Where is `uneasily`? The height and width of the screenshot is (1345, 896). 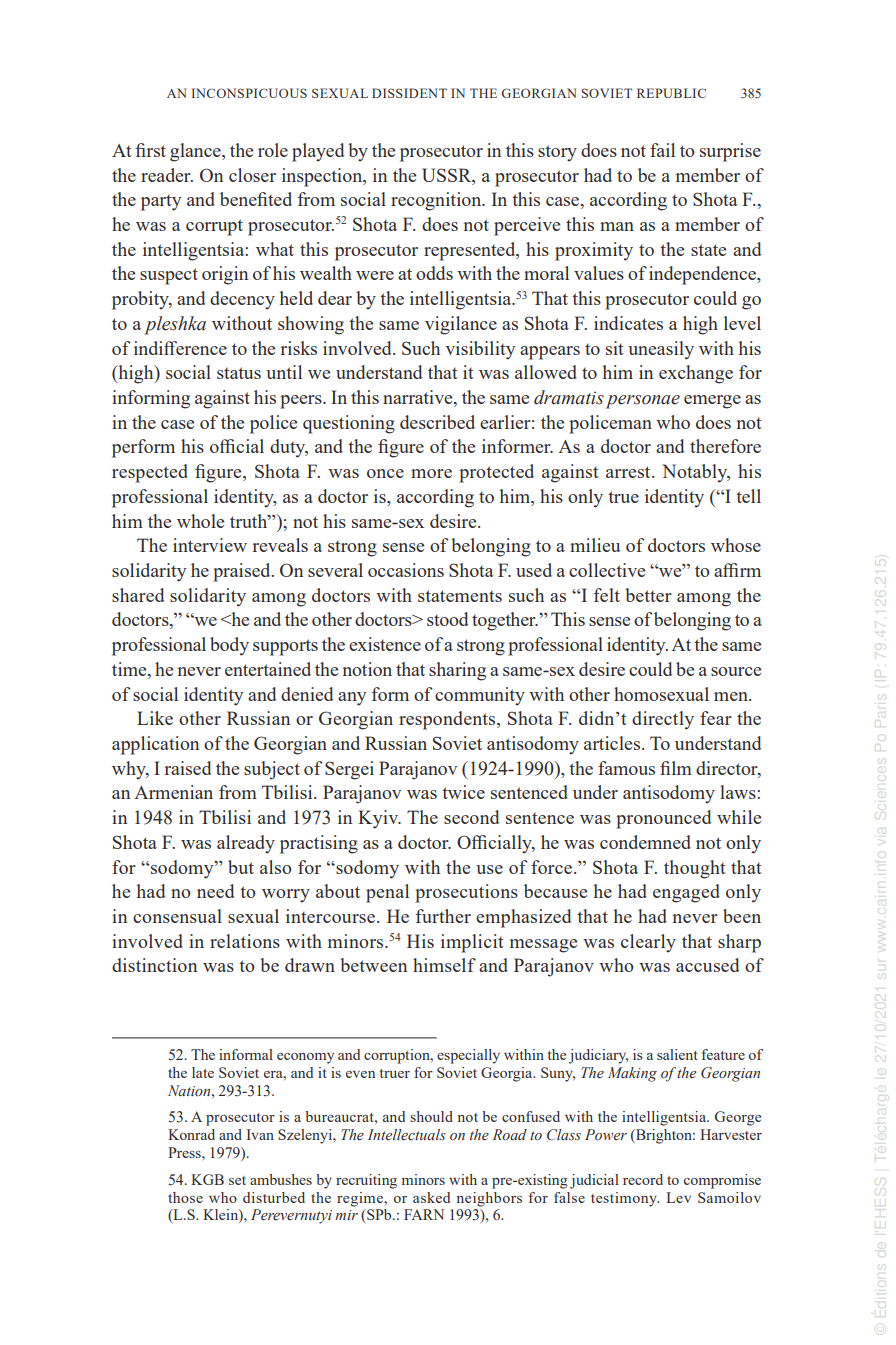 uneasily is located at coordinates (661, 350).
